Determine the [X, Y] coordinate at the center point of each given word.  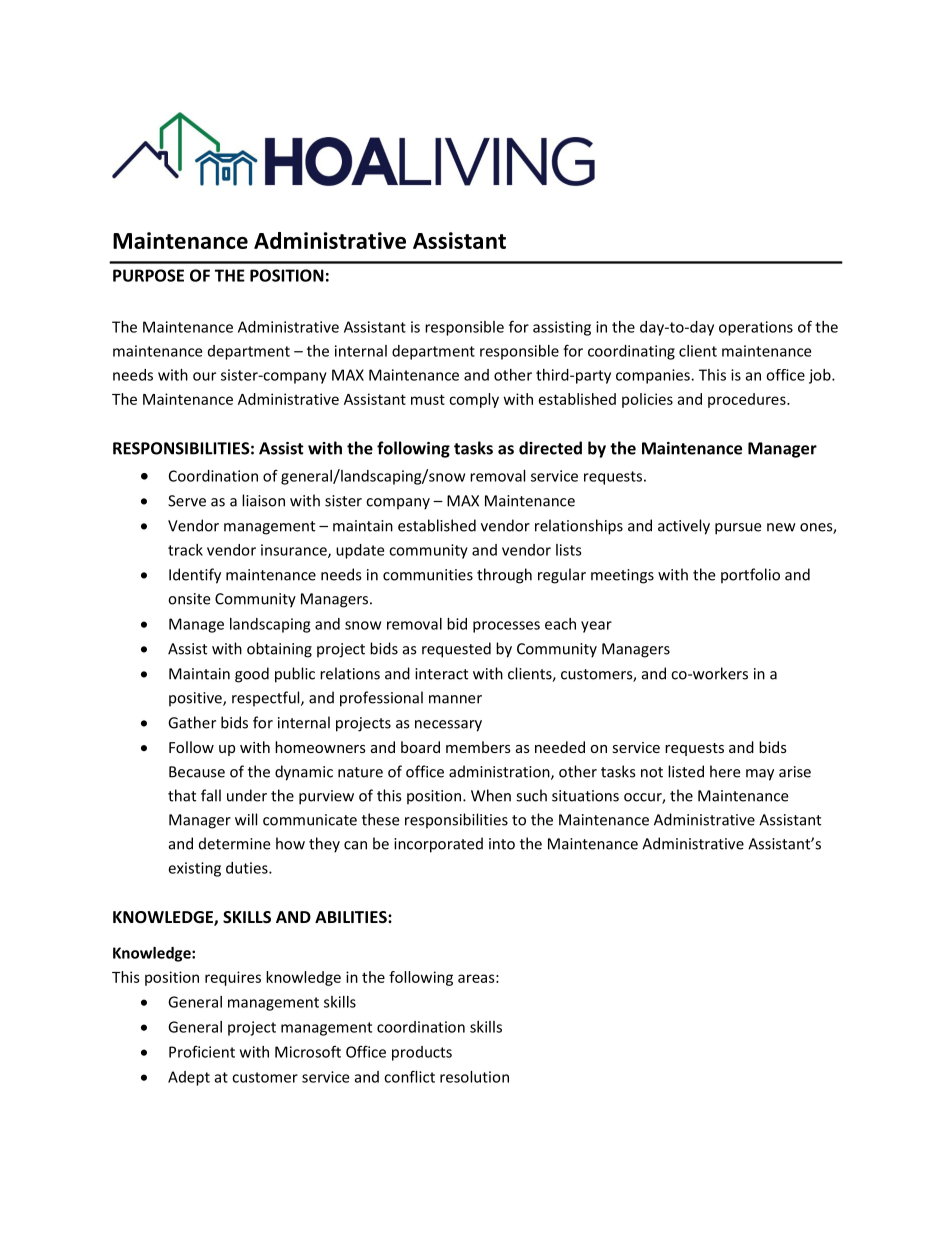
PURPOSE [148, 275]
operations [756, 328]
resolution [474, 1077]
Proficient [202, 1051]
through [504, 576]
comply [474, 400]
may [760, 775]
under [247, 795]
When [491, 795]
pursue [738, 529]
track [185, 550]
